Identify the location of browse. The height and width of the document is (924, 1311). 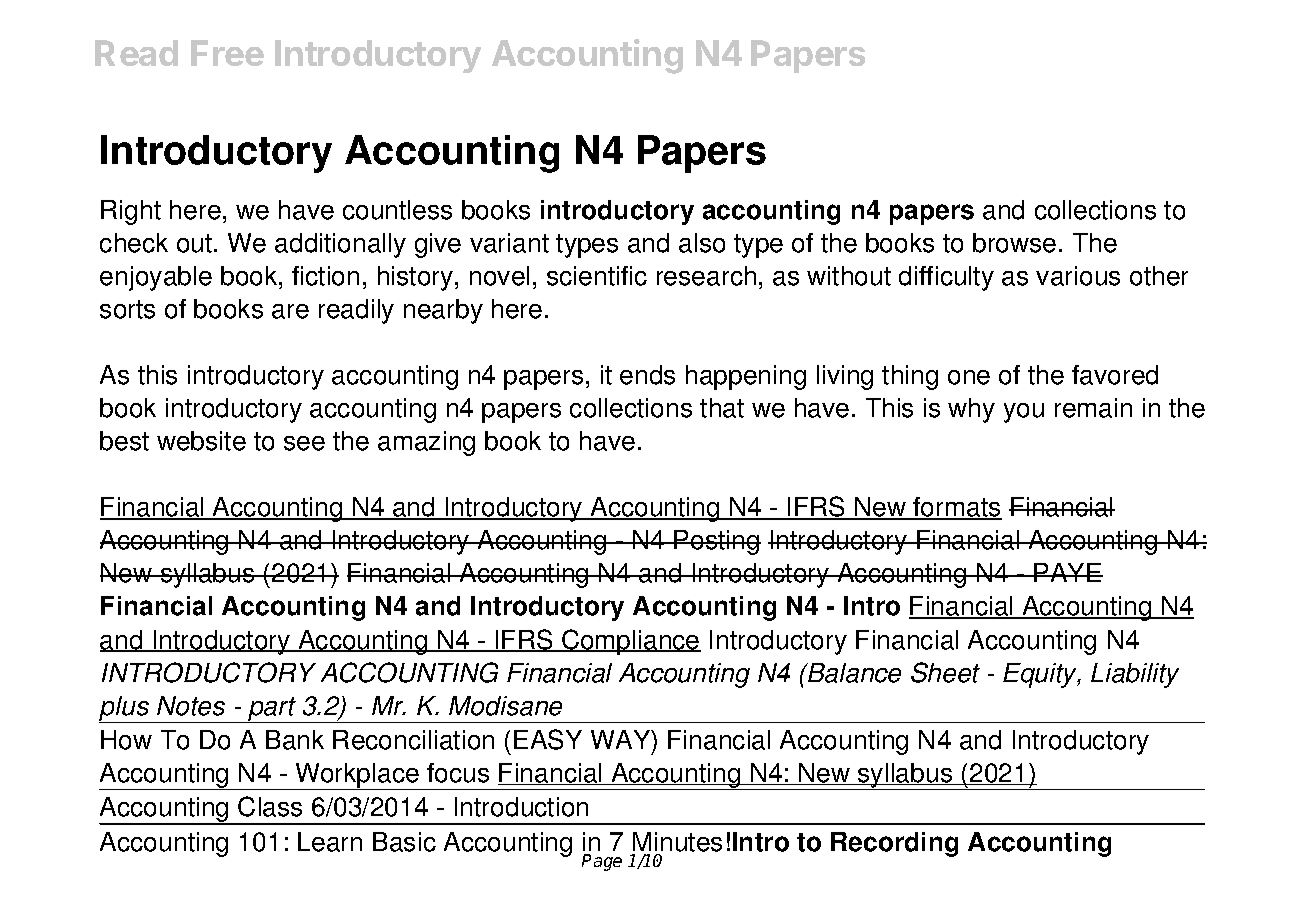
(1014, 243).
